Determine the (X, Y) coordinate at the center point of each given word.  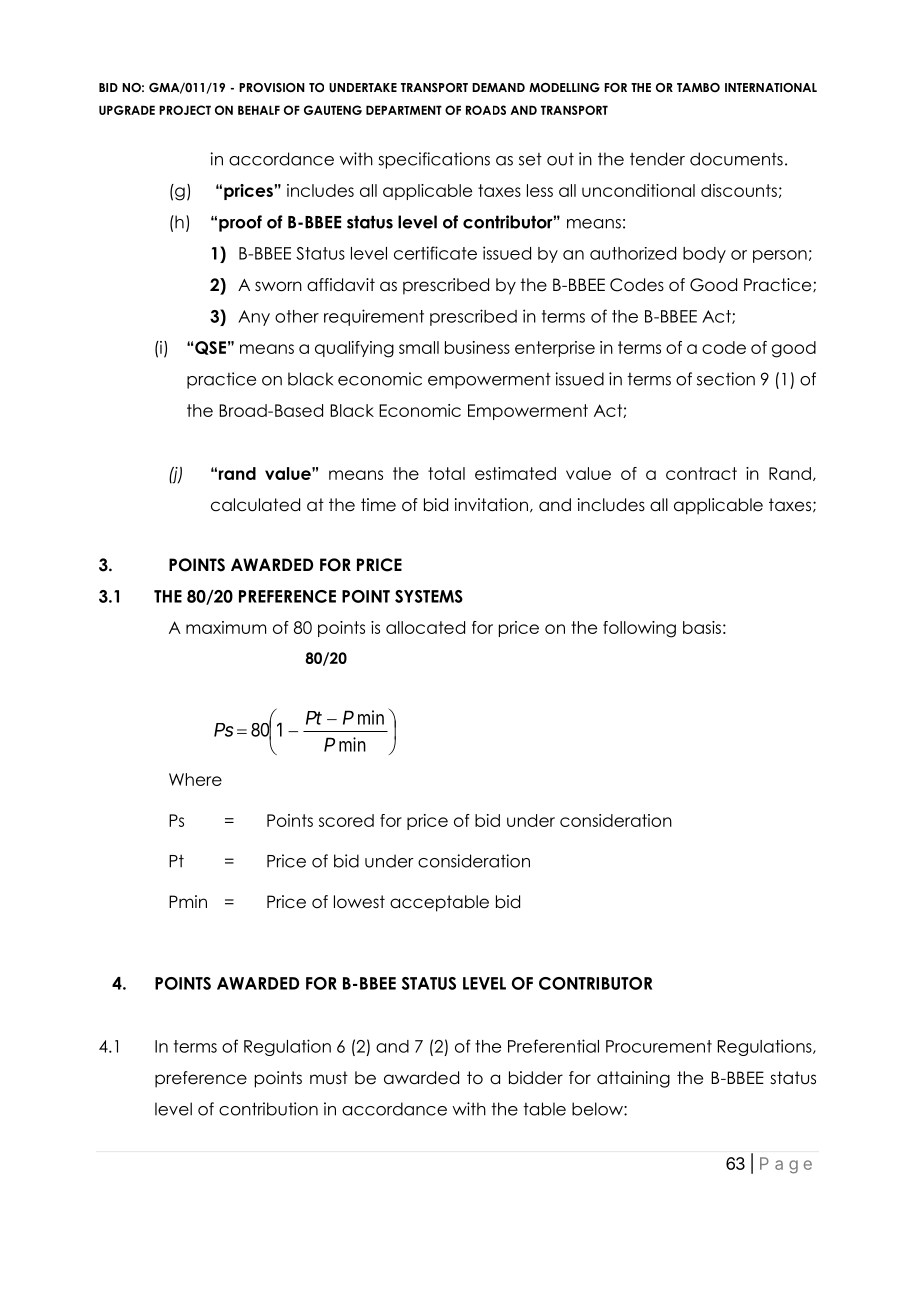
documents (736, 159)
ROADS (486, 110)
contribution (268, 1109)
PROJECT (185, 110)
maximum (226, 627)
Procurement (659, 1046)
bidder (536, 1078)
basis (702, 627)
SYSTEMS (429, 596)
